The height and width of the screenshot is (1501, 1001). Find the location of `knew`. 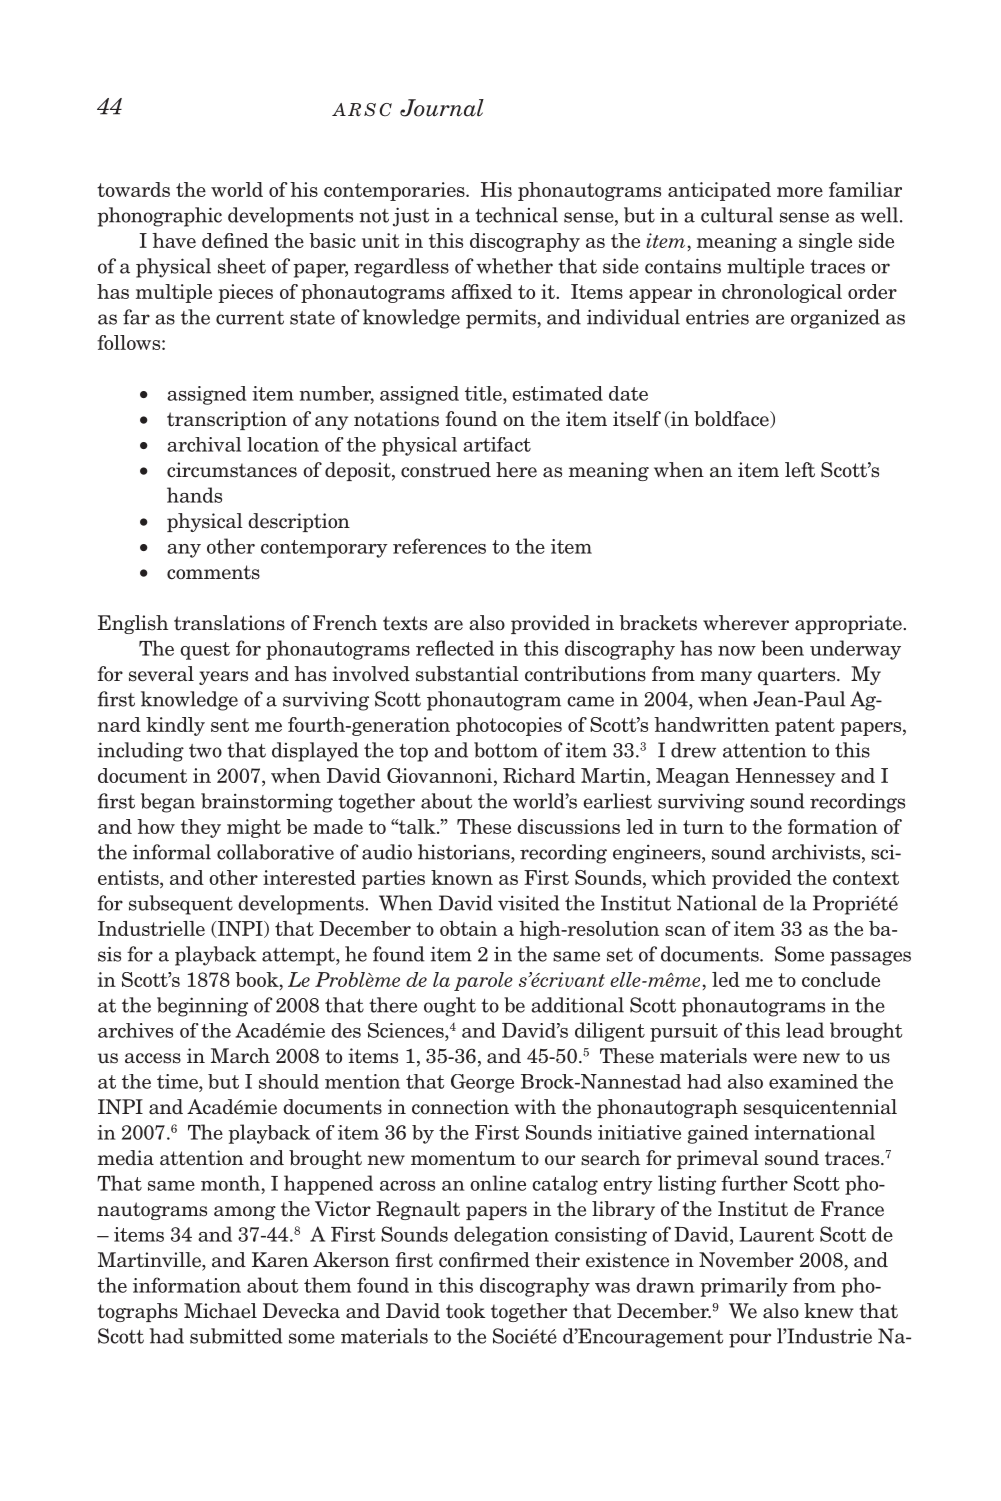

knew is located at coordinates (828, 1311).
